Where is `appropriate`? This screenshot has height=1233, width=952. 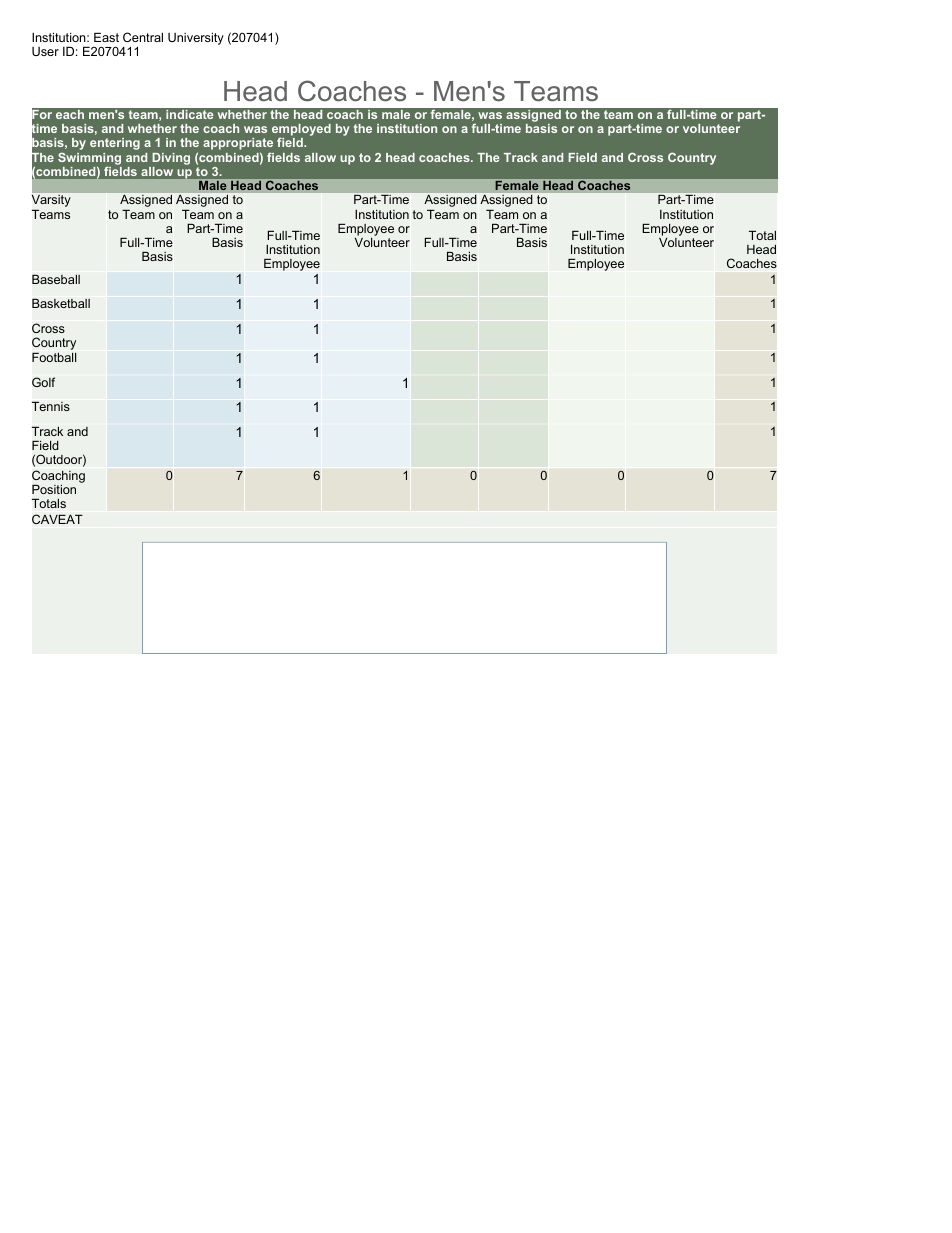 appropriate is located at coordinates (238, 145).
